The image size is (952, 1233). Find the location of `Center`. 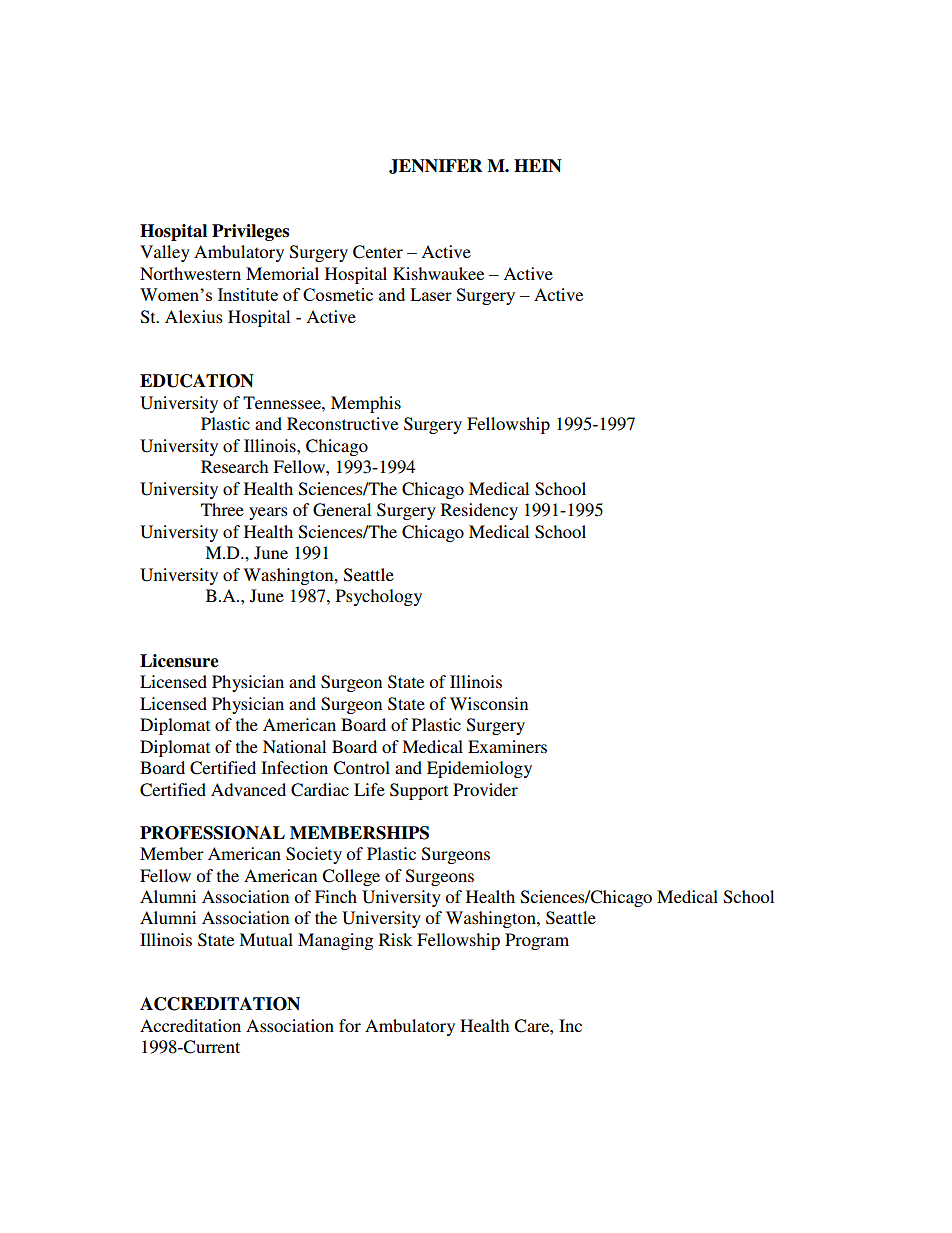

Center is located at coordinates (378, 252).
